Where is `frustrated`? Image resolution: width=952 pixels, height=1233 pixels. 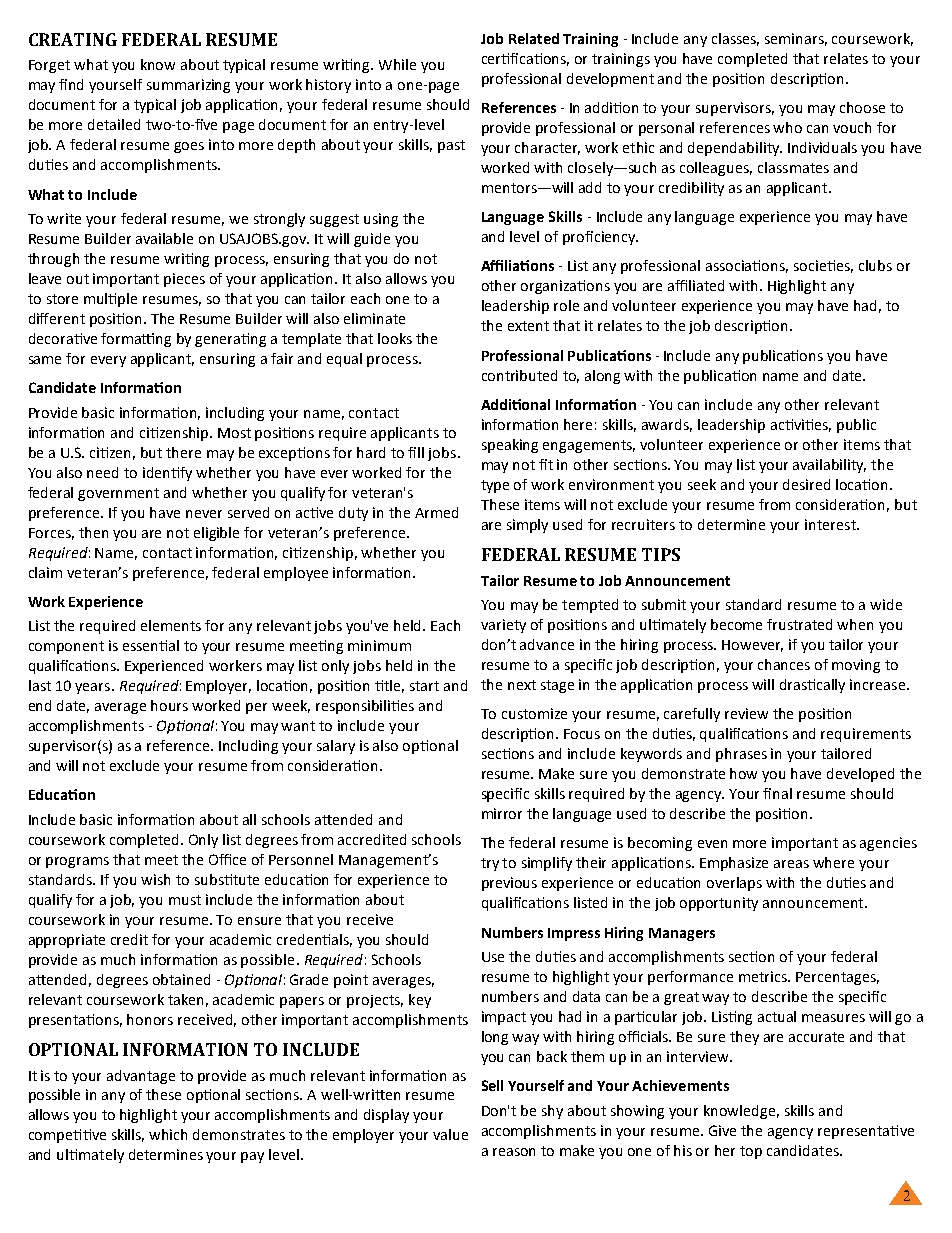 frustrated is located at coordinates (799, 624).
